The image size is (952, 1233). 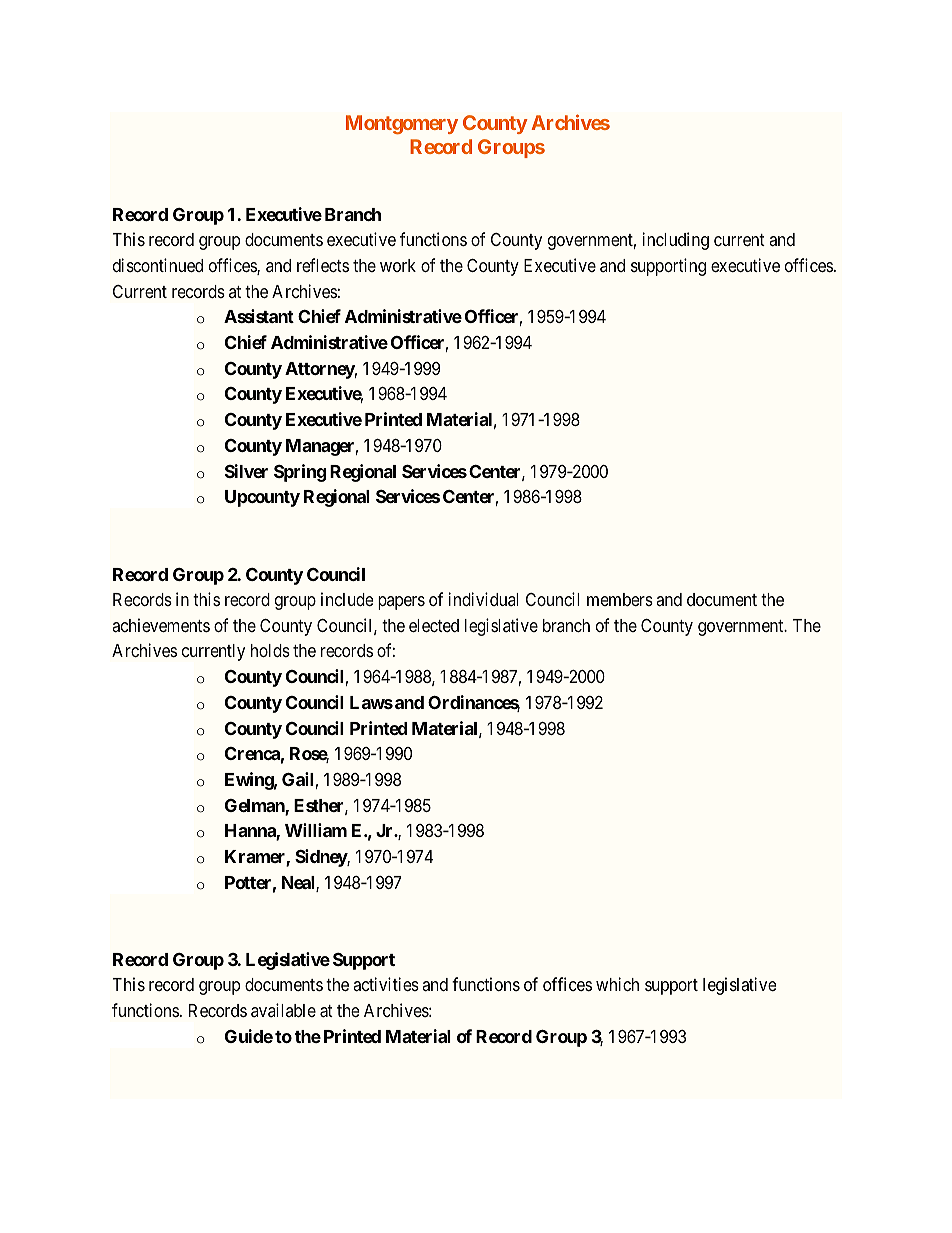 I want to click on holds, so click(x=270, y=650).
